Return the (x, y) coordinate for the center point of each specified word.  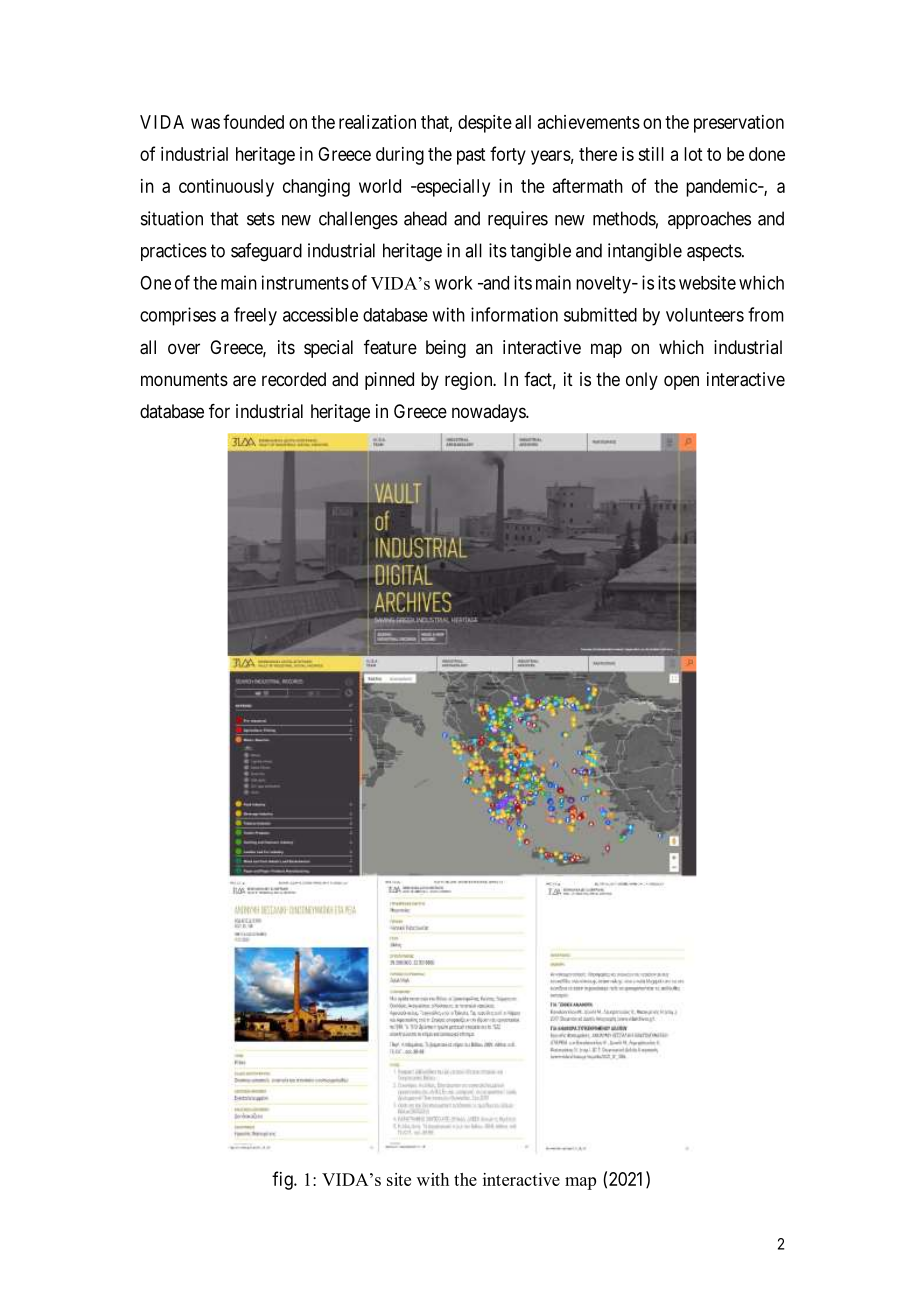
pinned (389, 381)
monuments (184, 379)
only (642, 381)
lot (693, 154)
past (471, 156)
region (470, 381)
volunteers (705, 315)
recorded (294, 379)
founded (253, 121)
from (766, 314)
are (244, 381)
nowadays (489, 413)
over (184, 348)
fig (283, 1180)
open (681, 382)
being (446, 349)
